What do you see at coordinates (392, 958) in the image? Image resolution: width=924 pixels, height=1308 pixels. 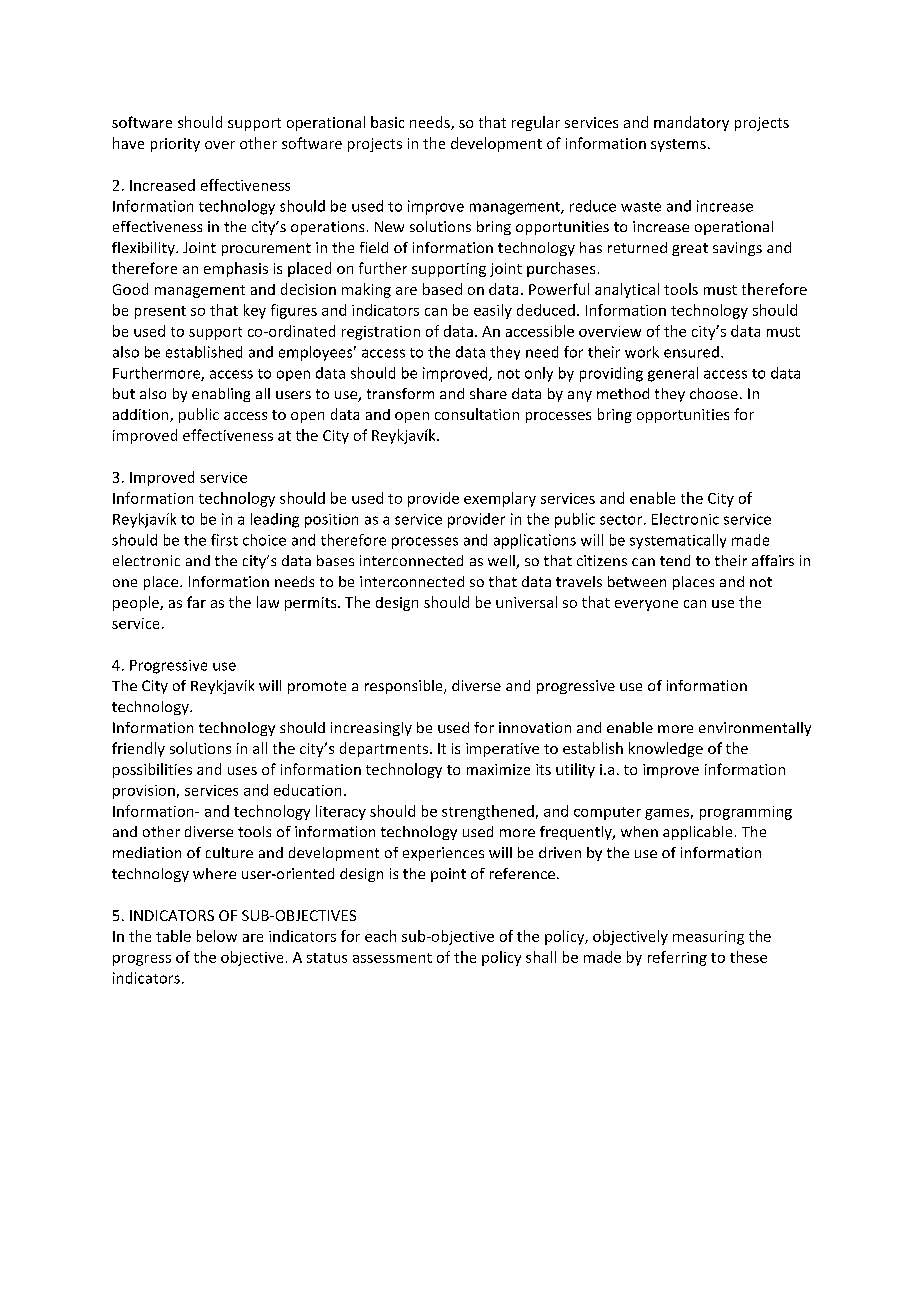 I see `assessment` at bounding box center [392, 958].
